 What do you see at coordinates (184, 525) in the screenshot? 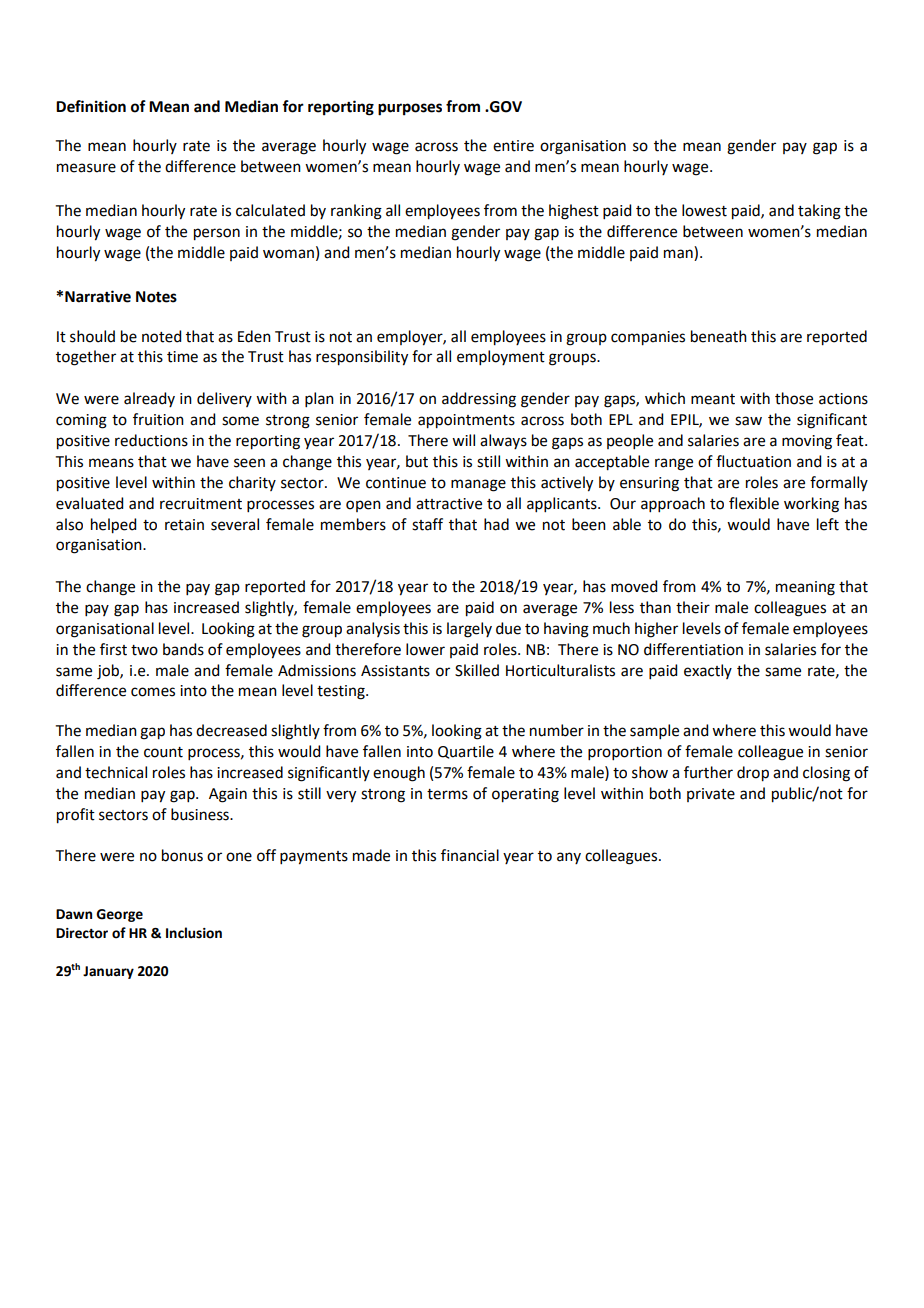
I see `retain` at bounding box center [184, 525].
